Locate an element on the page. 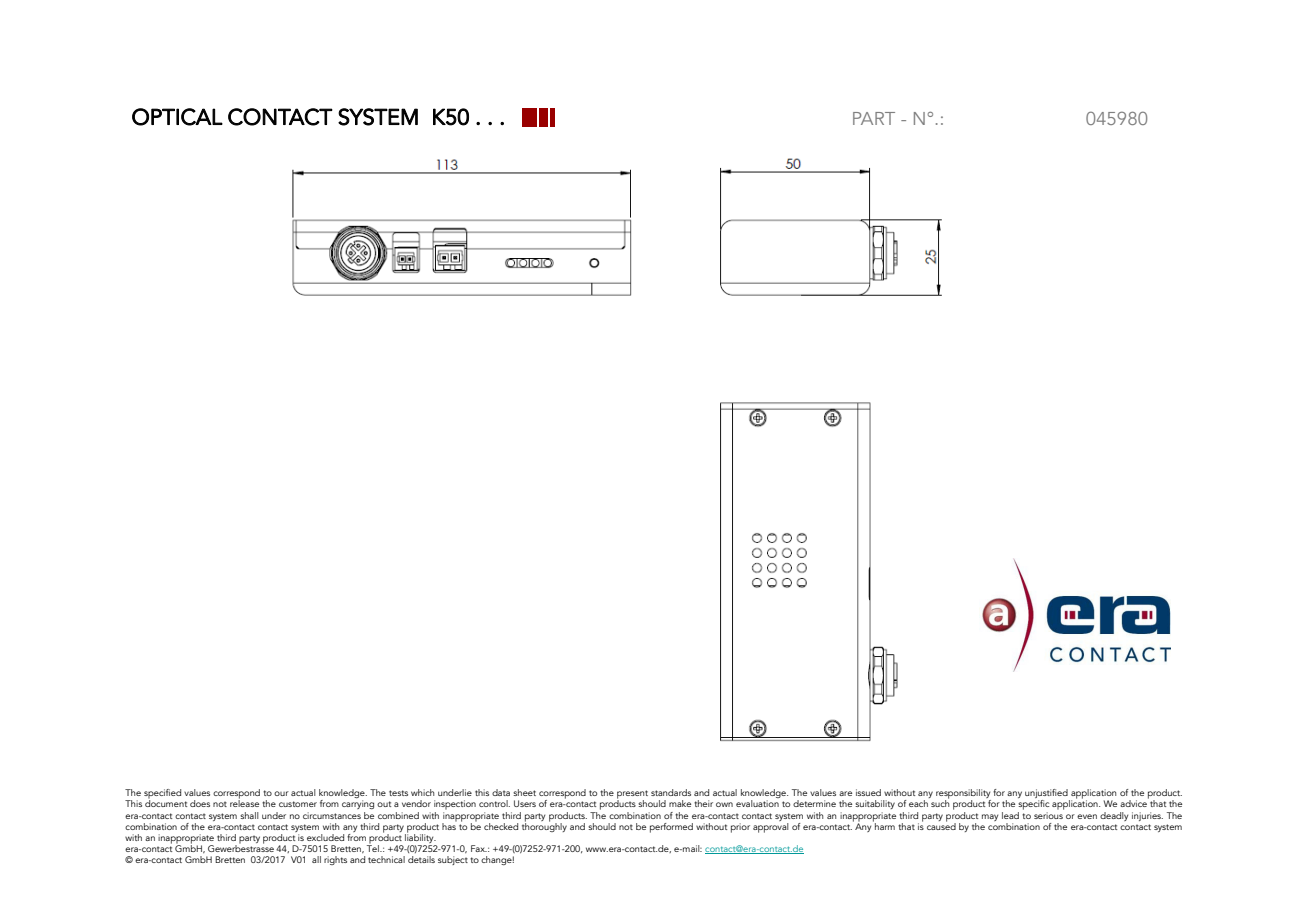 The width and height of the image is (1308, 924). performed is located at coordinates (671, 828).
